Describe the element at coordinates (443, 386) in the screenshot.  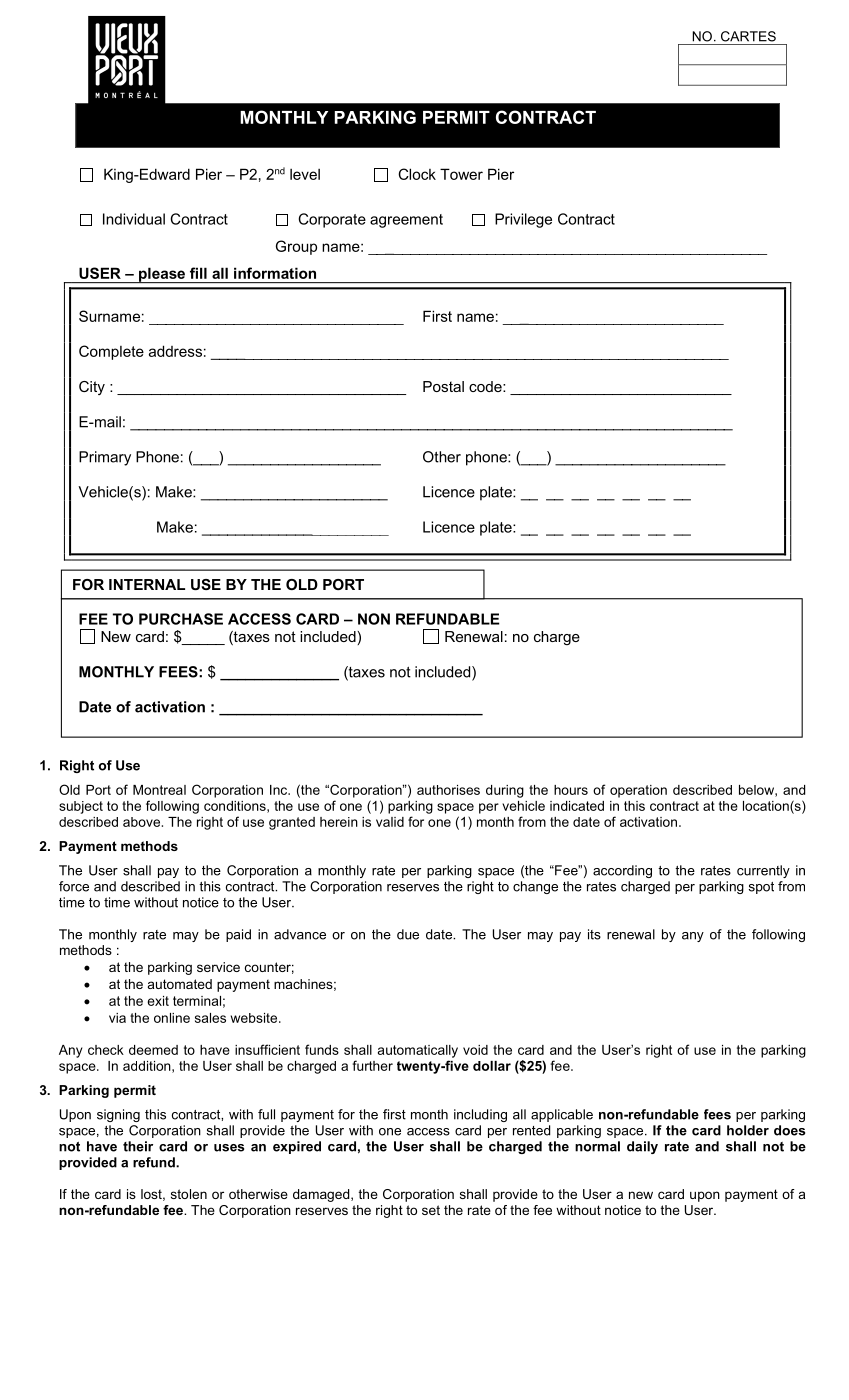
I see `Postal` at that location.
